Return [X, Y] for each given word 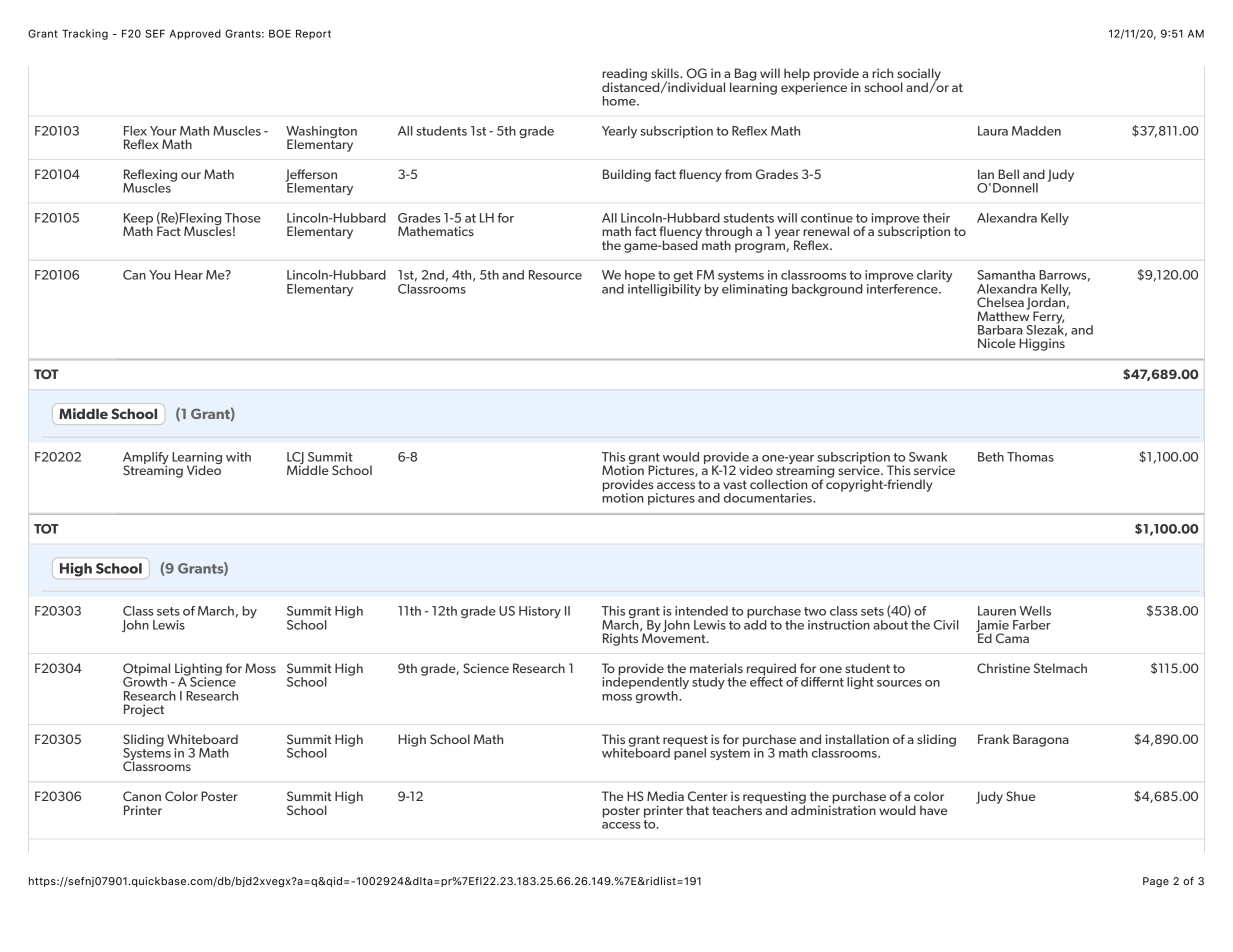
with [238, 457]
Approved [195, 34]
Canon [142, 796]
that [697, 810]
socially [919, 75]
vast [735, 484]
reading [624, 75]
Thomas [1030, 457]
